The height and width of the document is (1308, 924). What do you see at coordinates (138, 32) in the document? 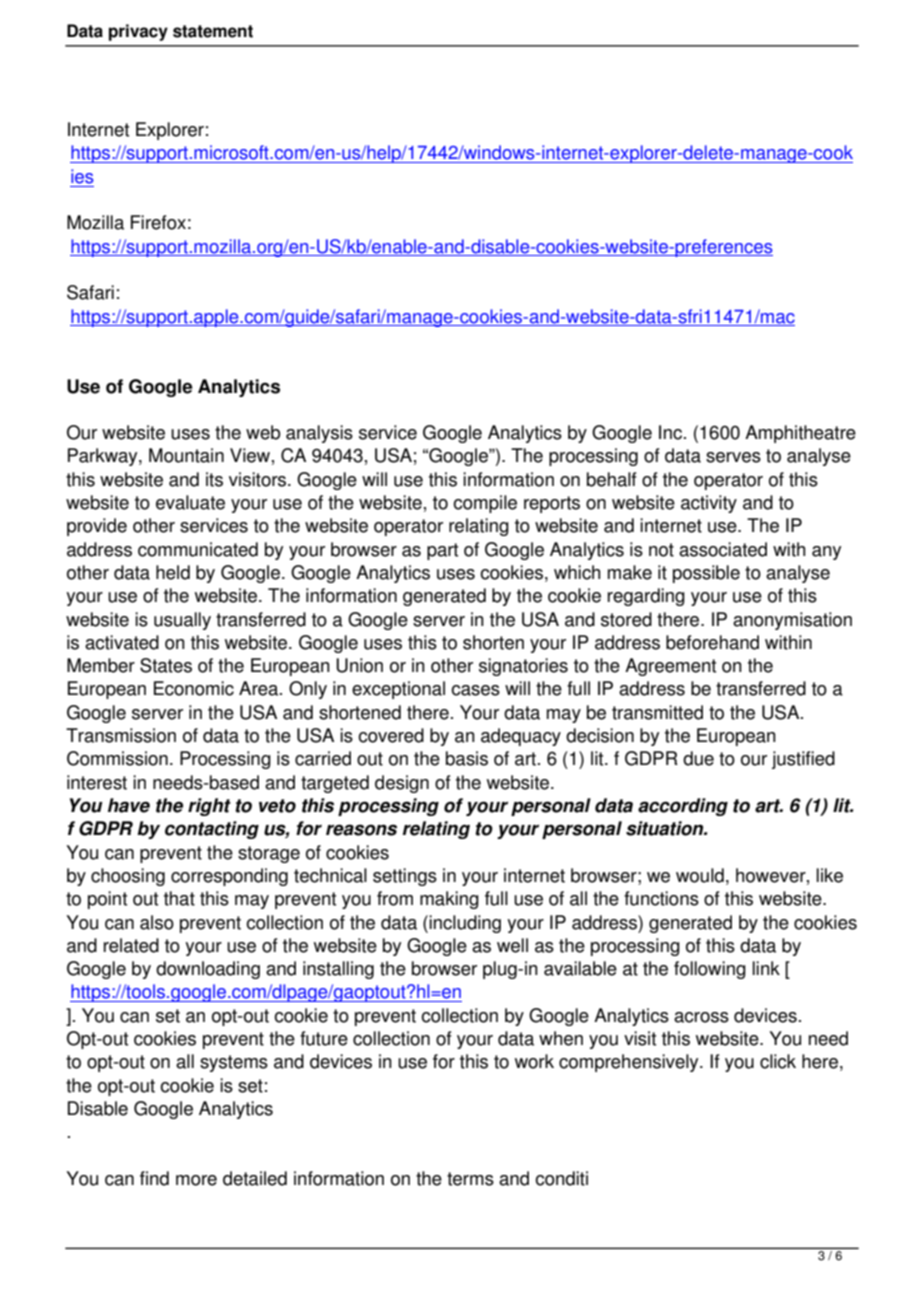
I see `privacy` at bounding box center [138, 32].
